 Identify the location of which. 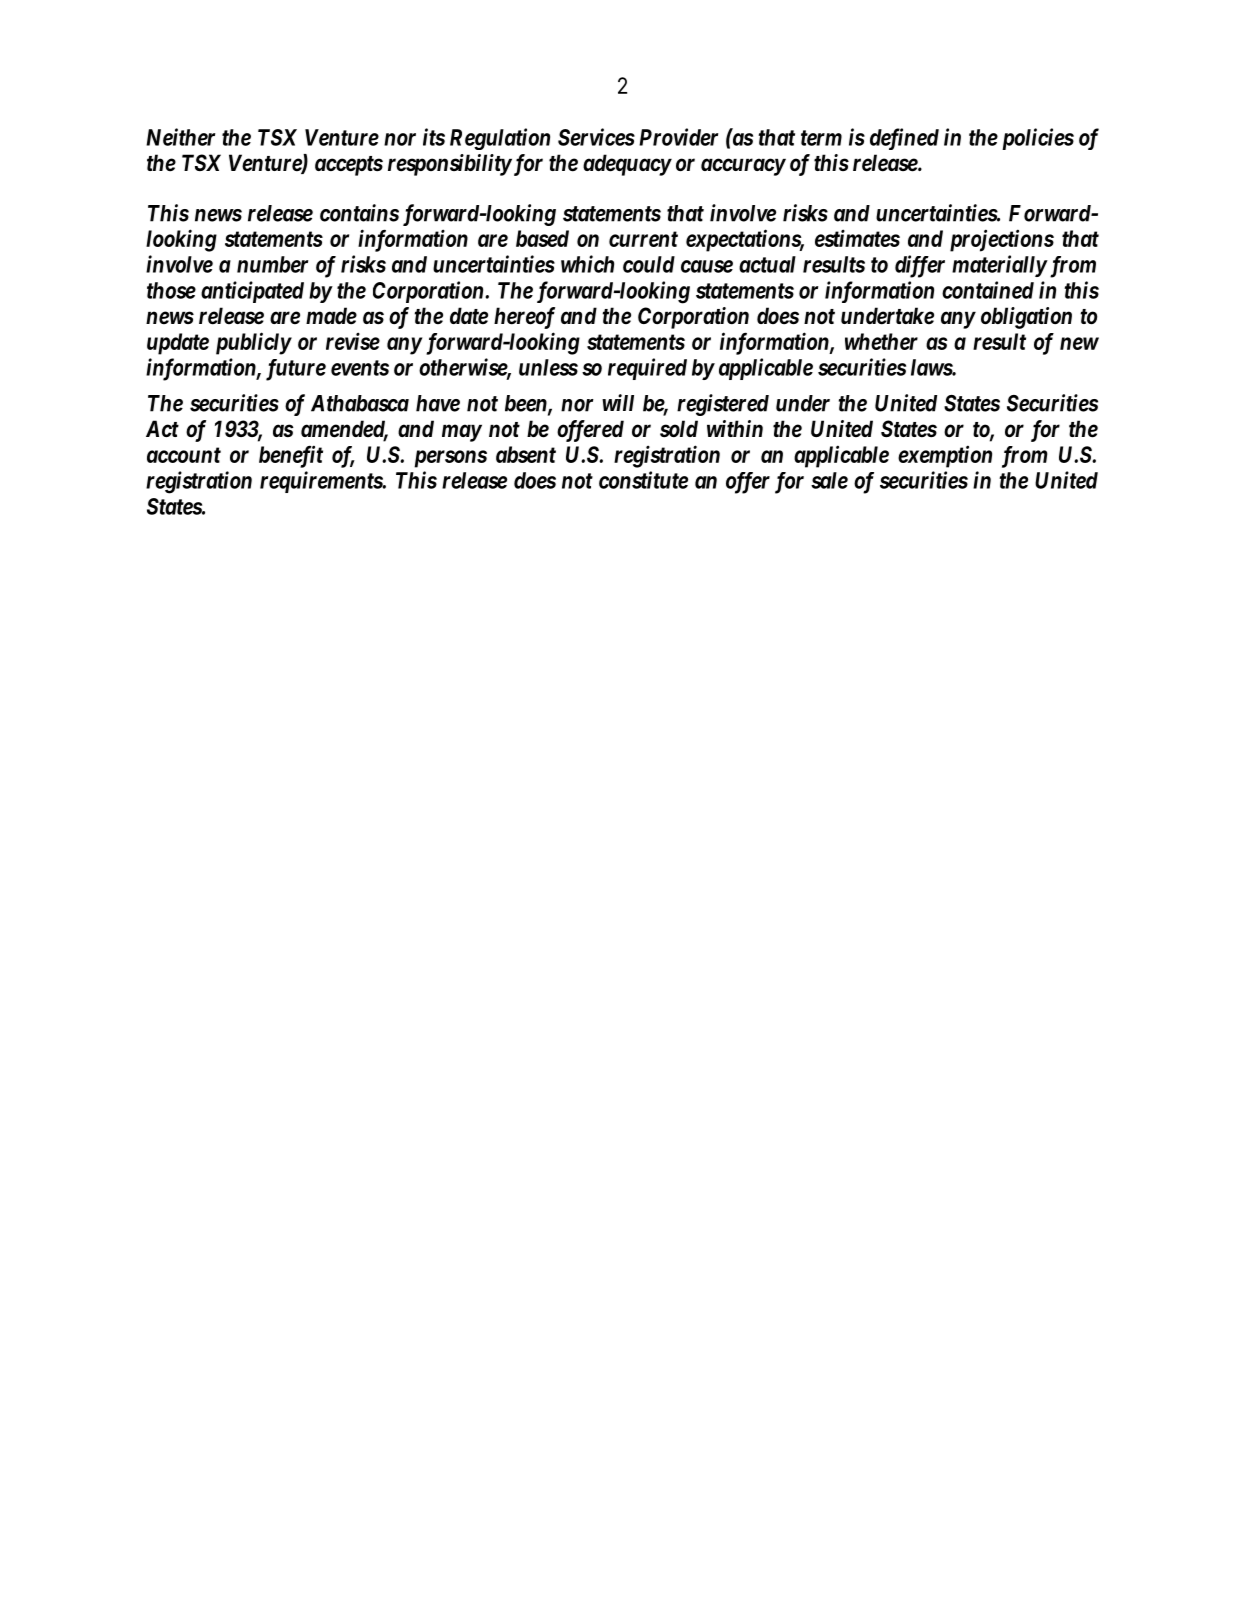
(587, 264).
